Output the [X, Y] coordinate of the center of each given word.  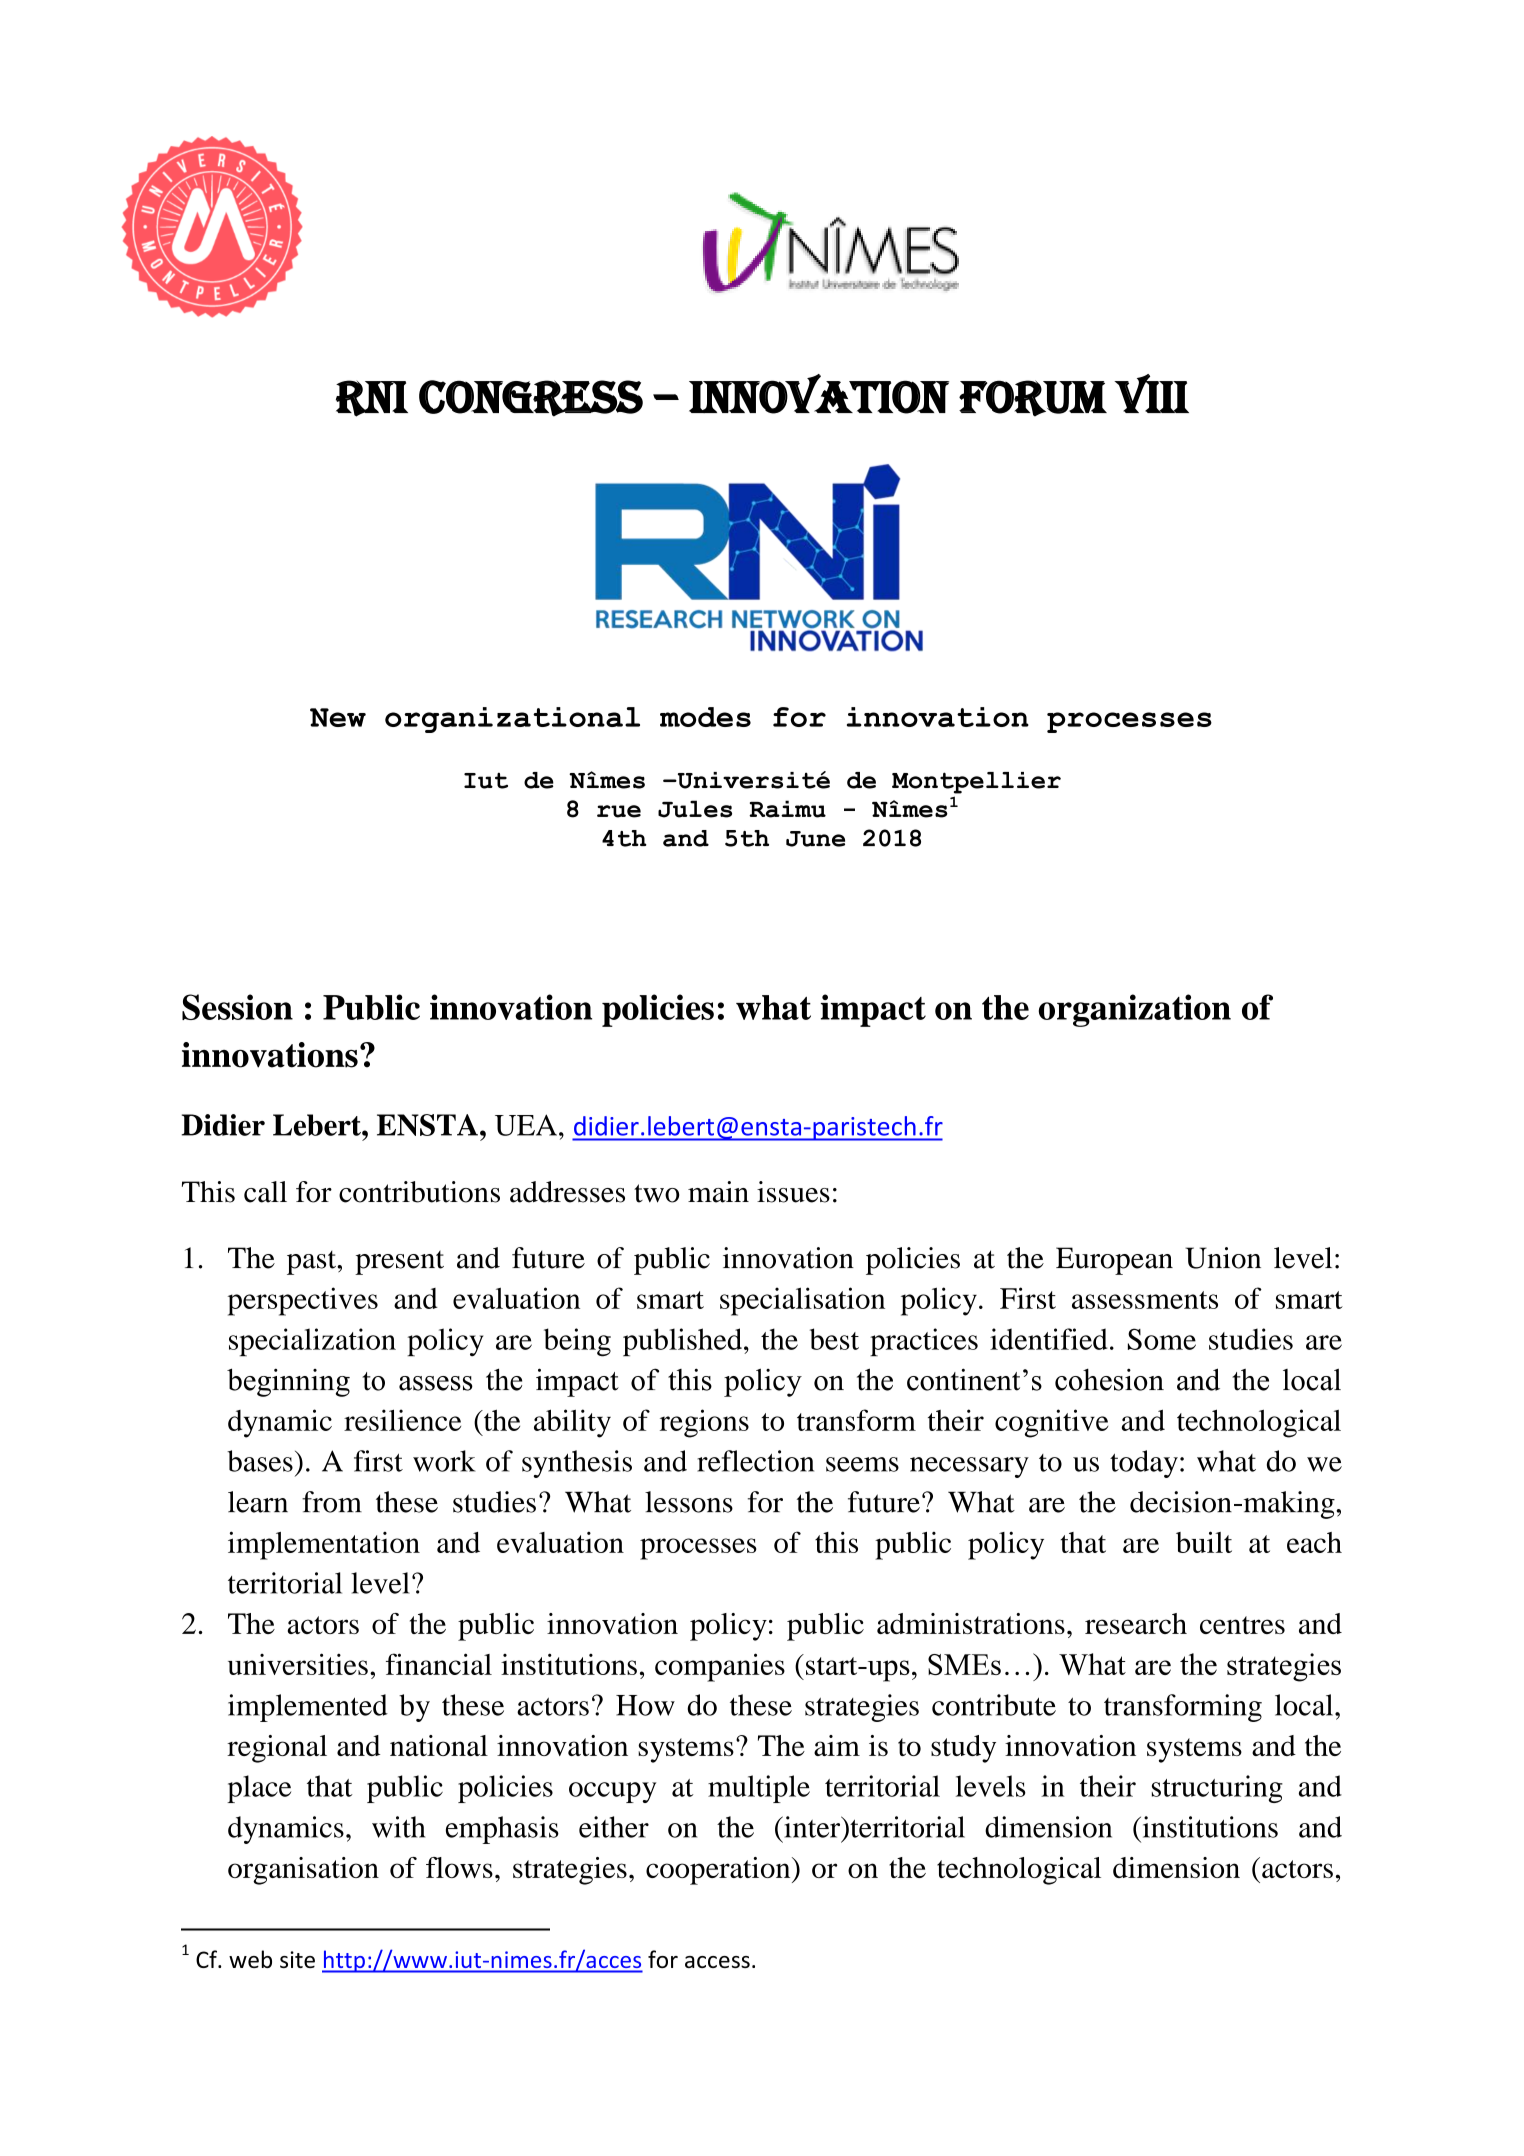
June [815, 839]
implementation [324, 1545]
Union [1223, 1258]
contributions [419, 1192]
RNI [372, 398]
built [1204, 1542]
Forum [1033, 398]
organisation [303, 1871]
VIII [1151, 393]
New [338, 717]
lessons [689, 1502]
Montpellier [976, 783]
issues [793, 1192]
